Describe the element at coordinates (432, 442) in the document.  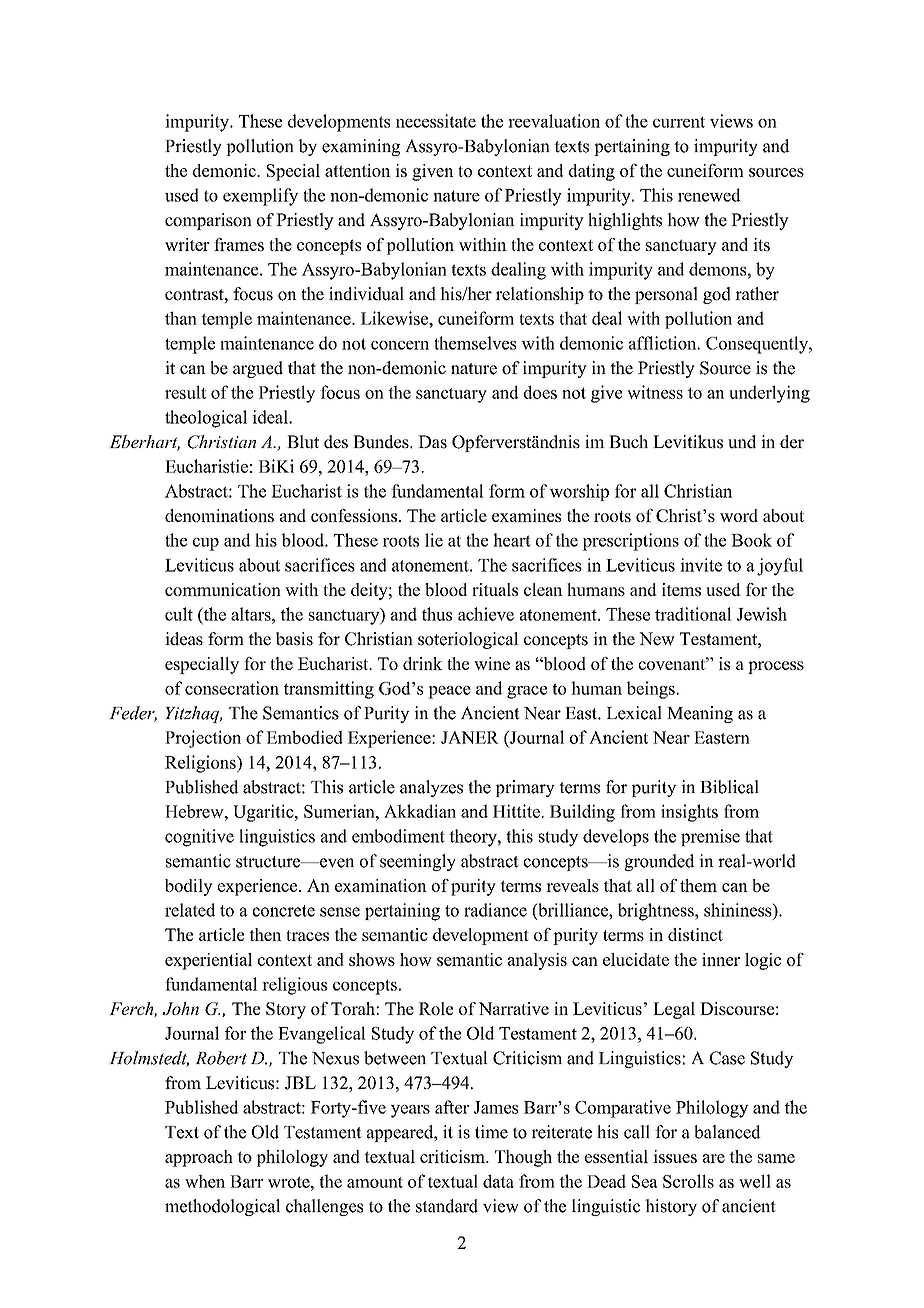
I see `Das` at that location.
